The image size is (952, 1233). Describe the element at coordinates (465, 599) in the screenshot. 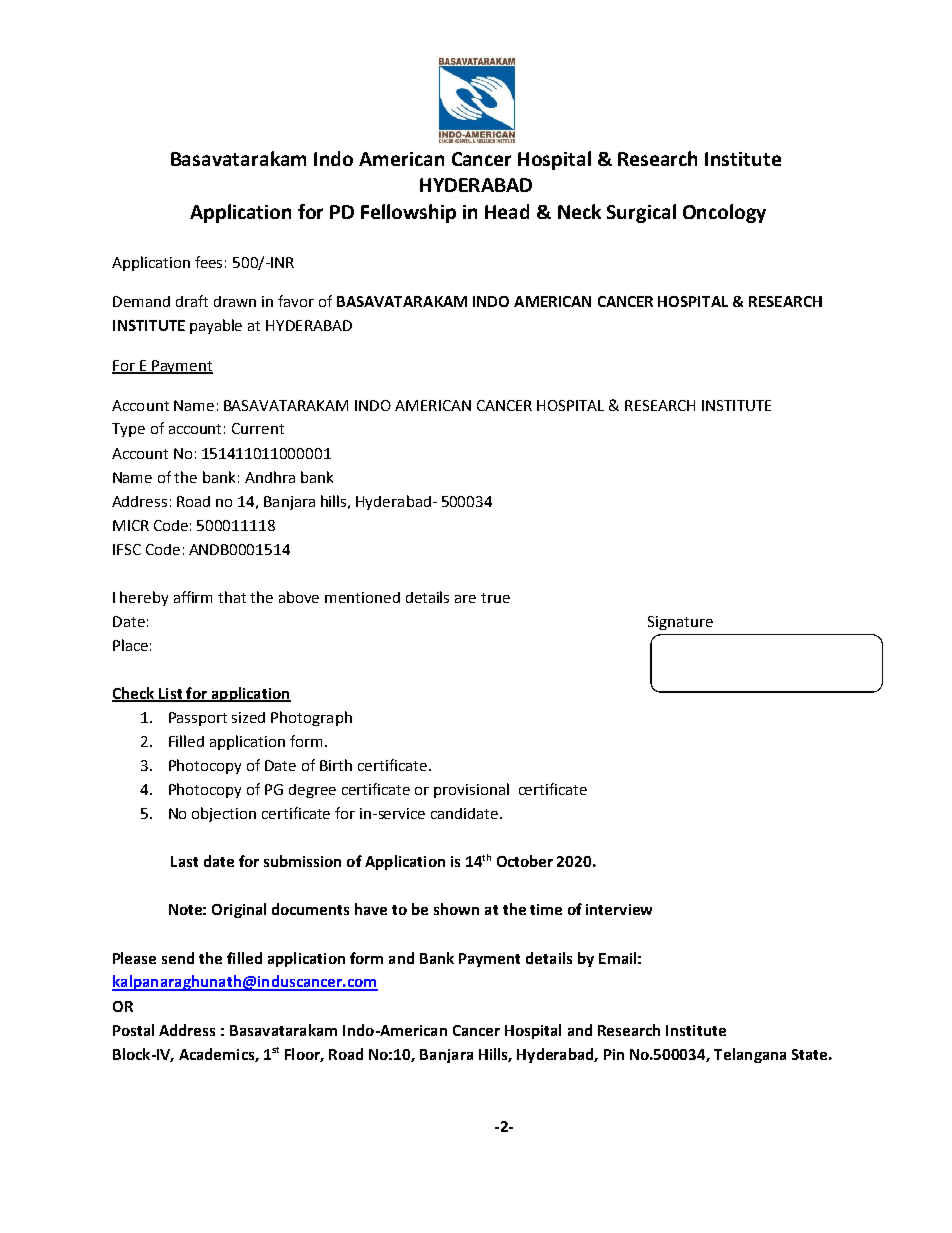

I see `are` at that location.
